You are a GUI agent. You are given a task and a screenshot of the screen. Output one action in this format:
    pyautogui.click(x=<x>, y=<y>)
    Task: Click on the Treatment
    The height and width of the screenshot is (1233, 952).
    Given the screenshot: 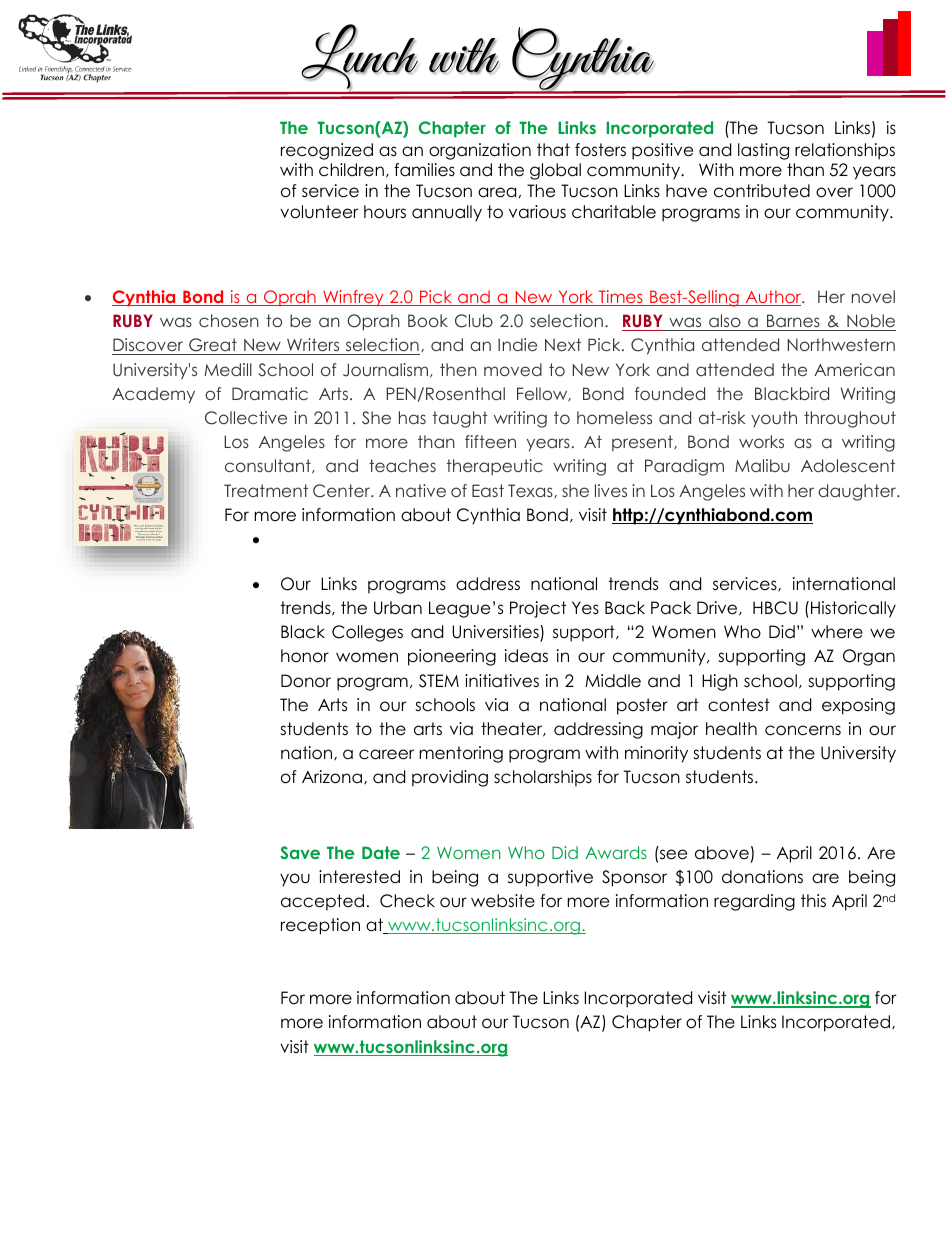 What is the action you would take?
    pyautogui.click(x=266, y=490)
